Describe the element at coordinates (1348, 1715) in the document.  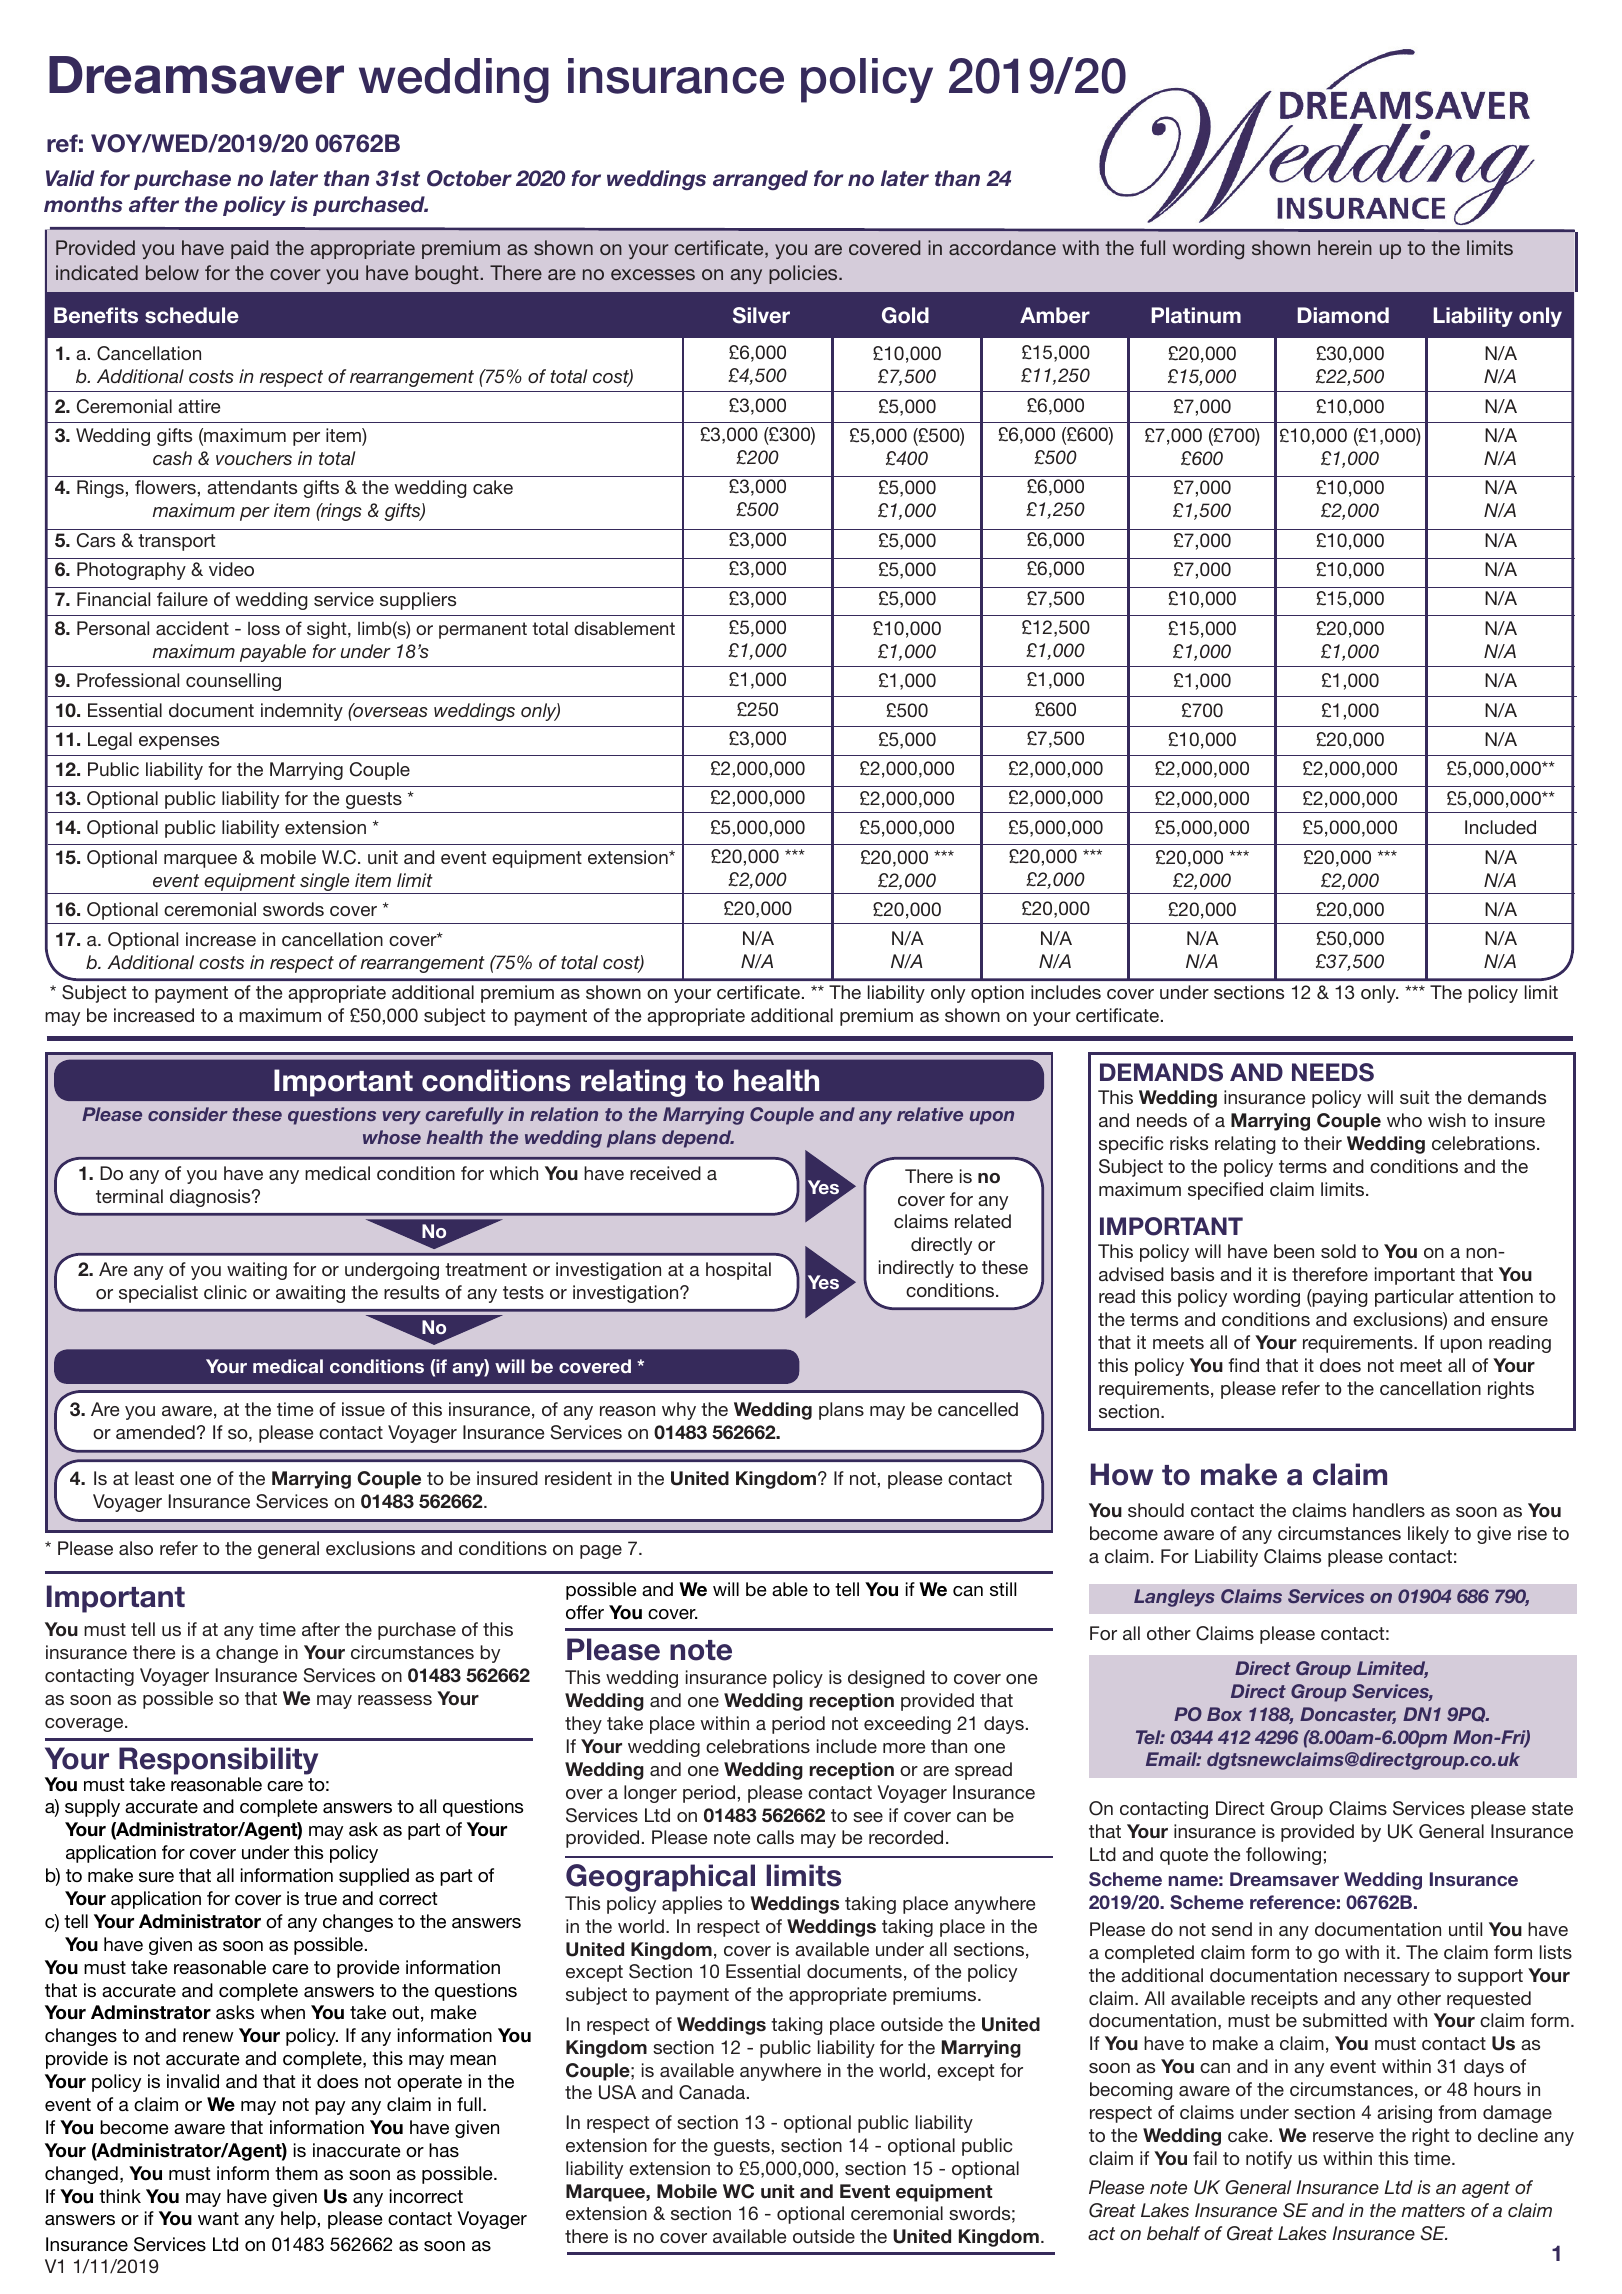
I see `Doncaster` at that location.
